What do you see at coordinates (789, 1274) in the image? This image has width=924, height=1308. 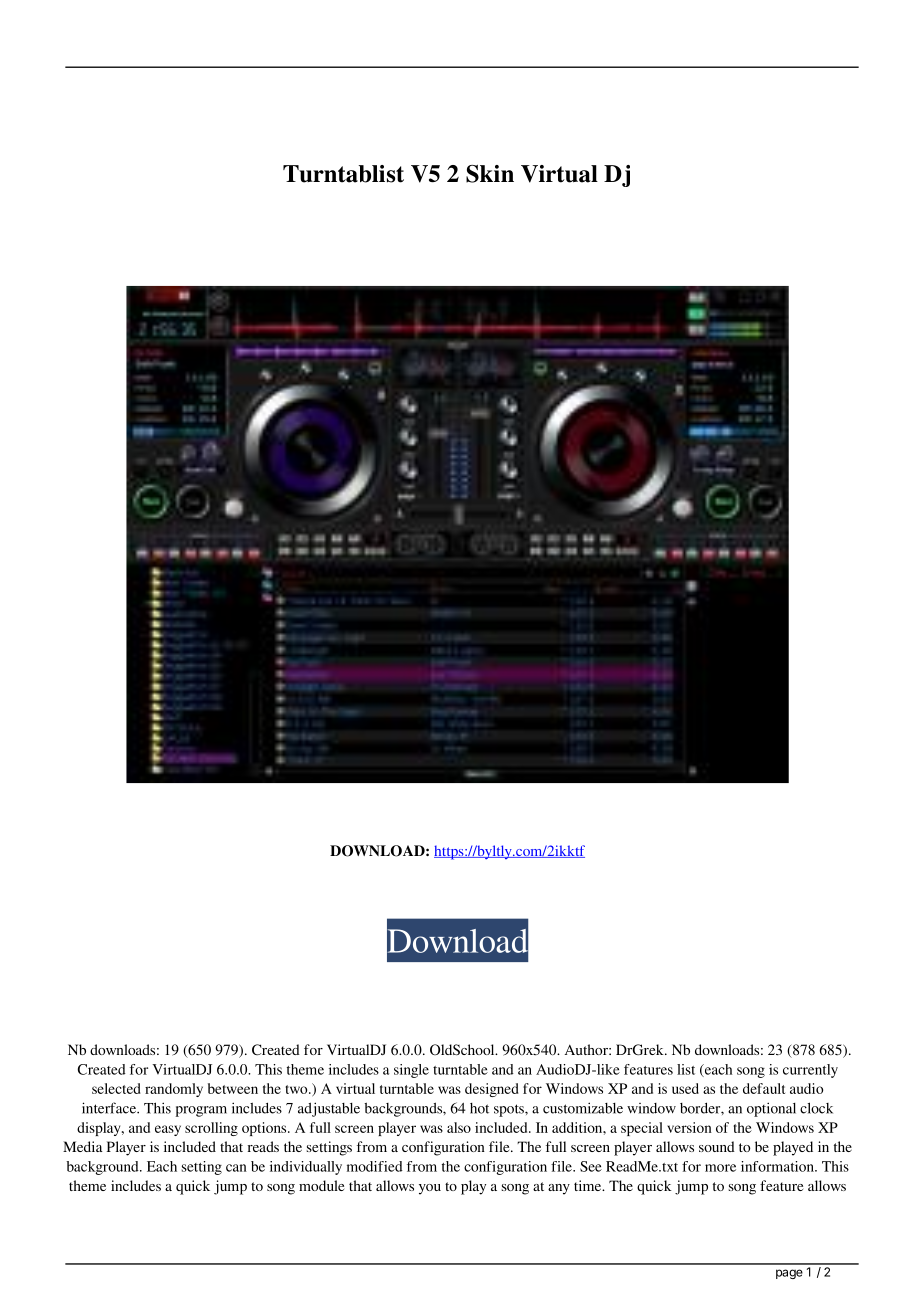 I see `page` at bounding box center [789, 1274].
